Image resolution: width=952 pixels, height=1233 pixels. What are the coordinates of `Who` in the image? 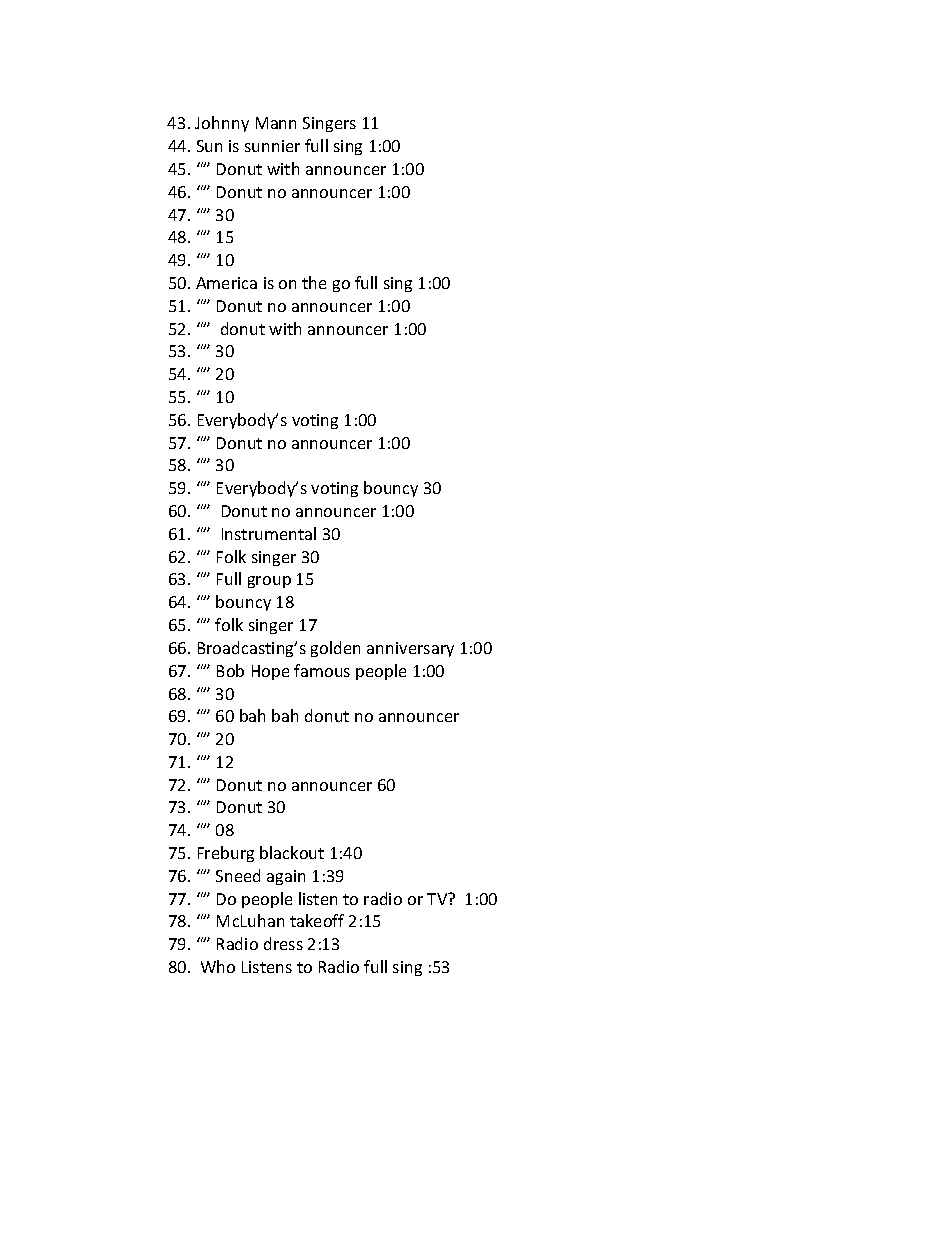 It's located at (218, 966).
